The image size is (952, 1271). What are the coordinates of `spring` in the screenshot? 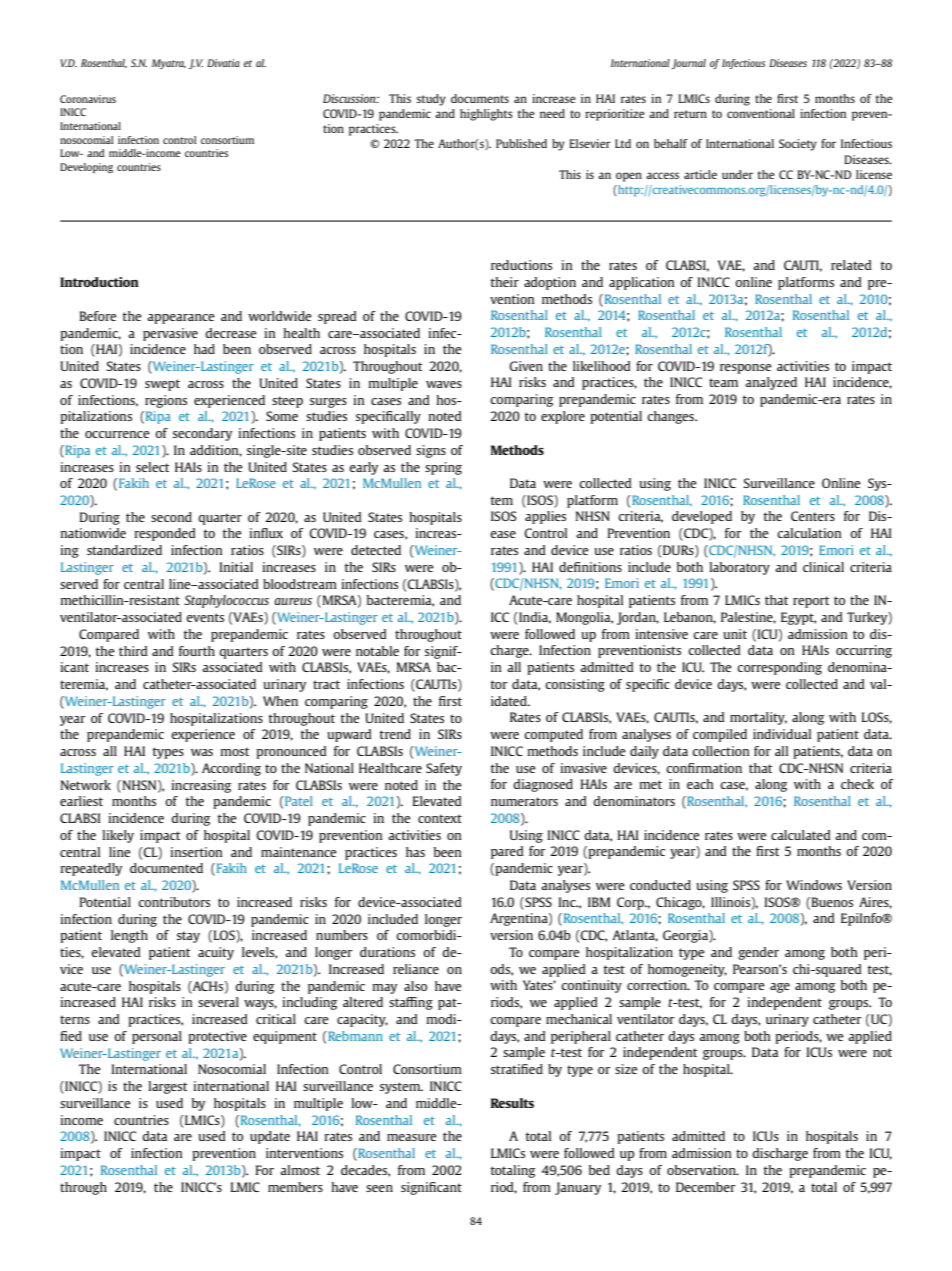 It's located at (443, 468).
